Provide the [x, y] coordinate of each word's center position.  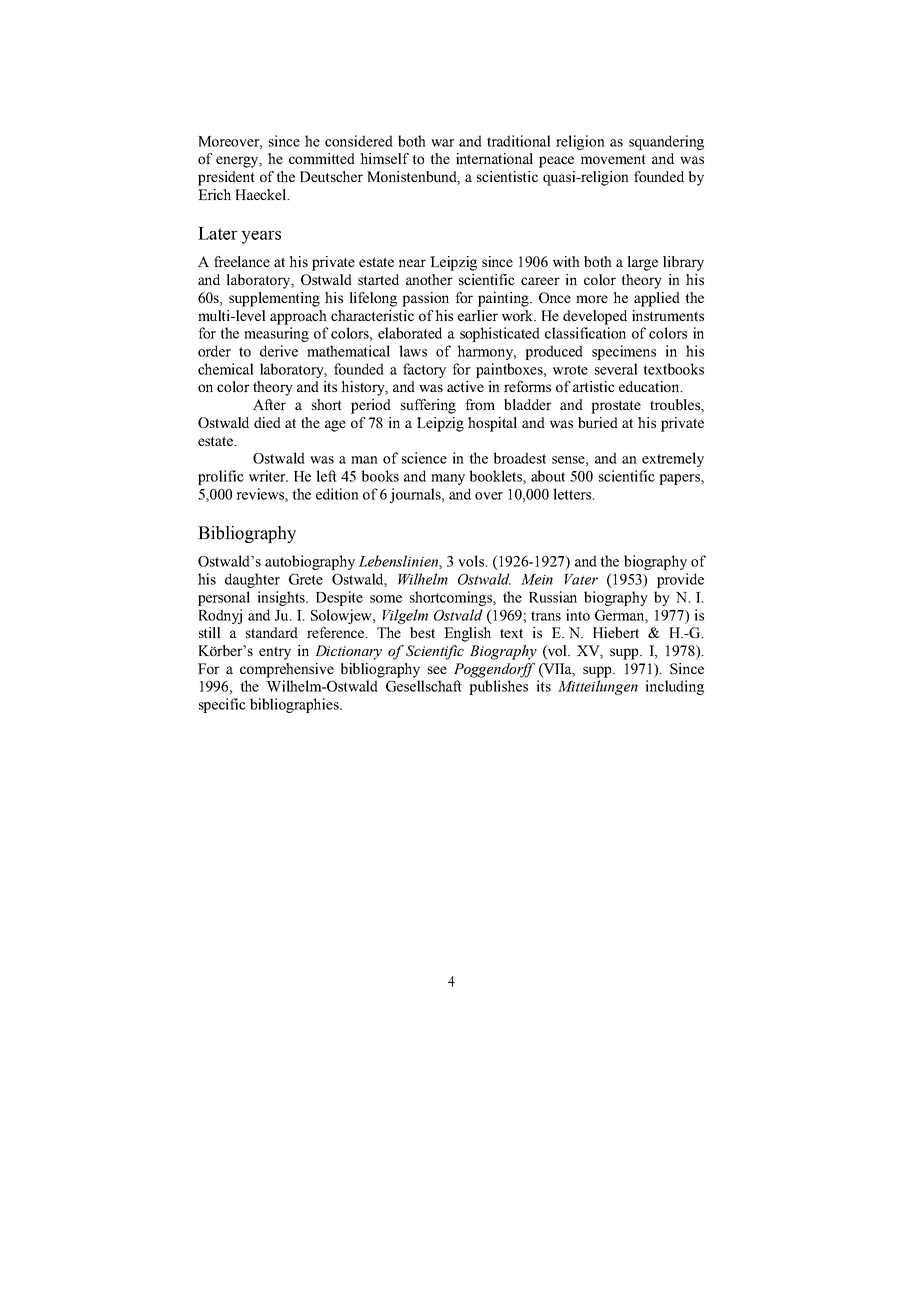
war [443, 143]
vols [472, 561]
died [267, 422]
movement [613, 159]
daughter [252, 580]
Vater [581, 579]
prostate [616, 407]
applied [657, 299]
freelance [242, 261]
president [226, 178]
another [429, 279]
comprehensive [287, 670]
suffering [428, 406]
